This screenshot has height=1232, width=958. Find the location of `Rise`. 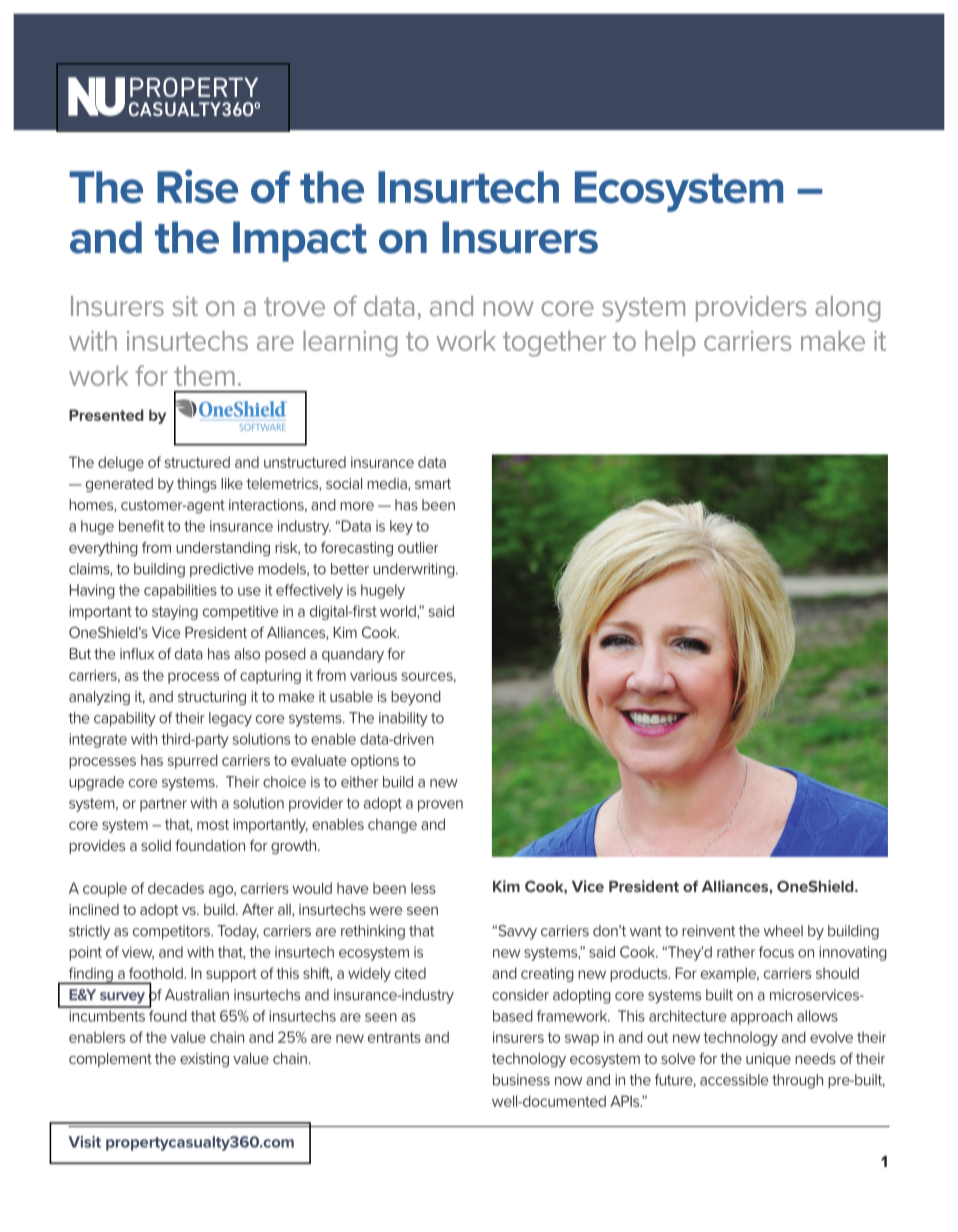

Rise is located at coordinates (197, 186).
